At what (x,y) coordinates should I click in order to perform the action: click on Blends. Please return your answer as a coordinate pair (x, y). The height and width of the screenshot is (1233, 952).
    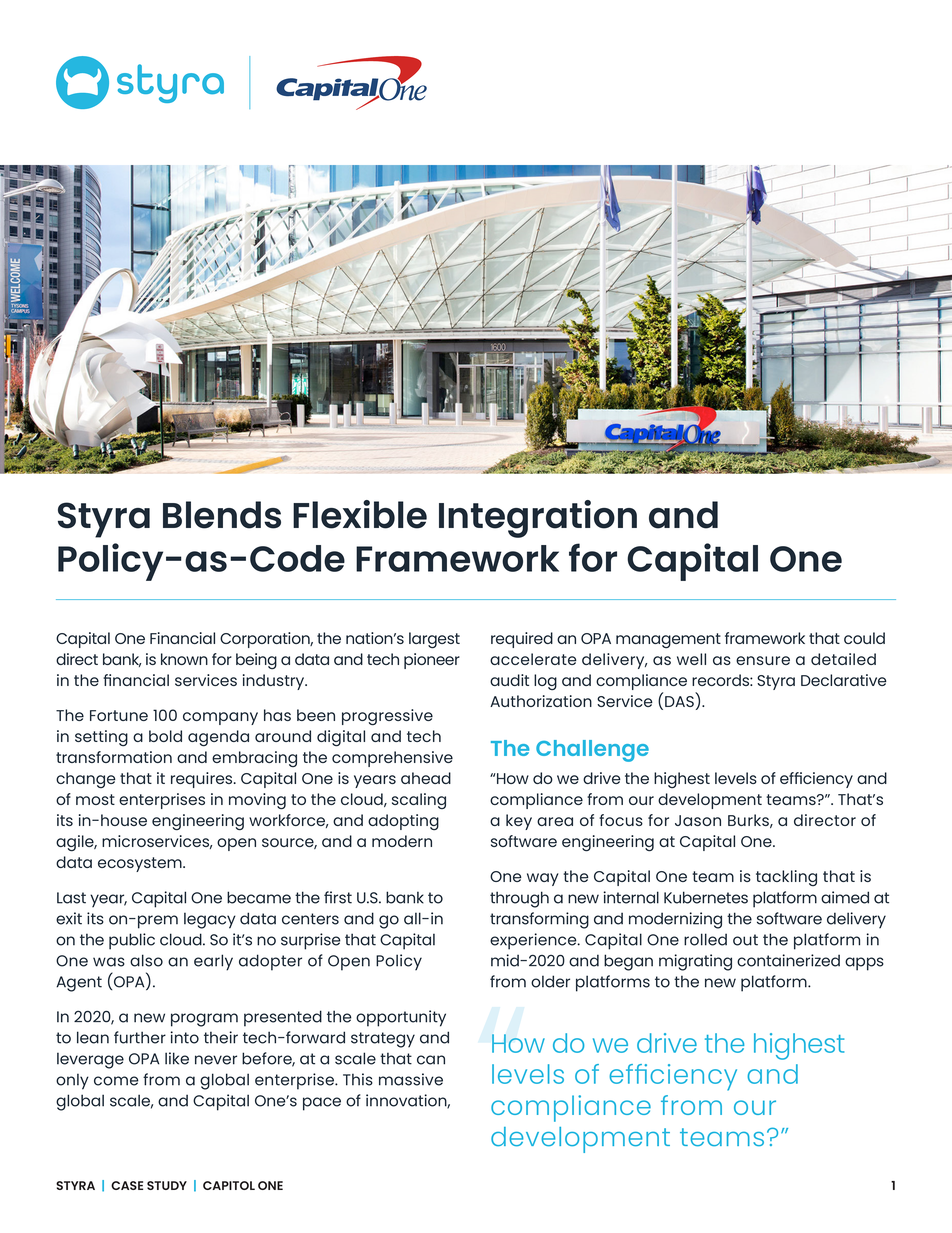
    Looking at the image, I should click on (222, 515).
